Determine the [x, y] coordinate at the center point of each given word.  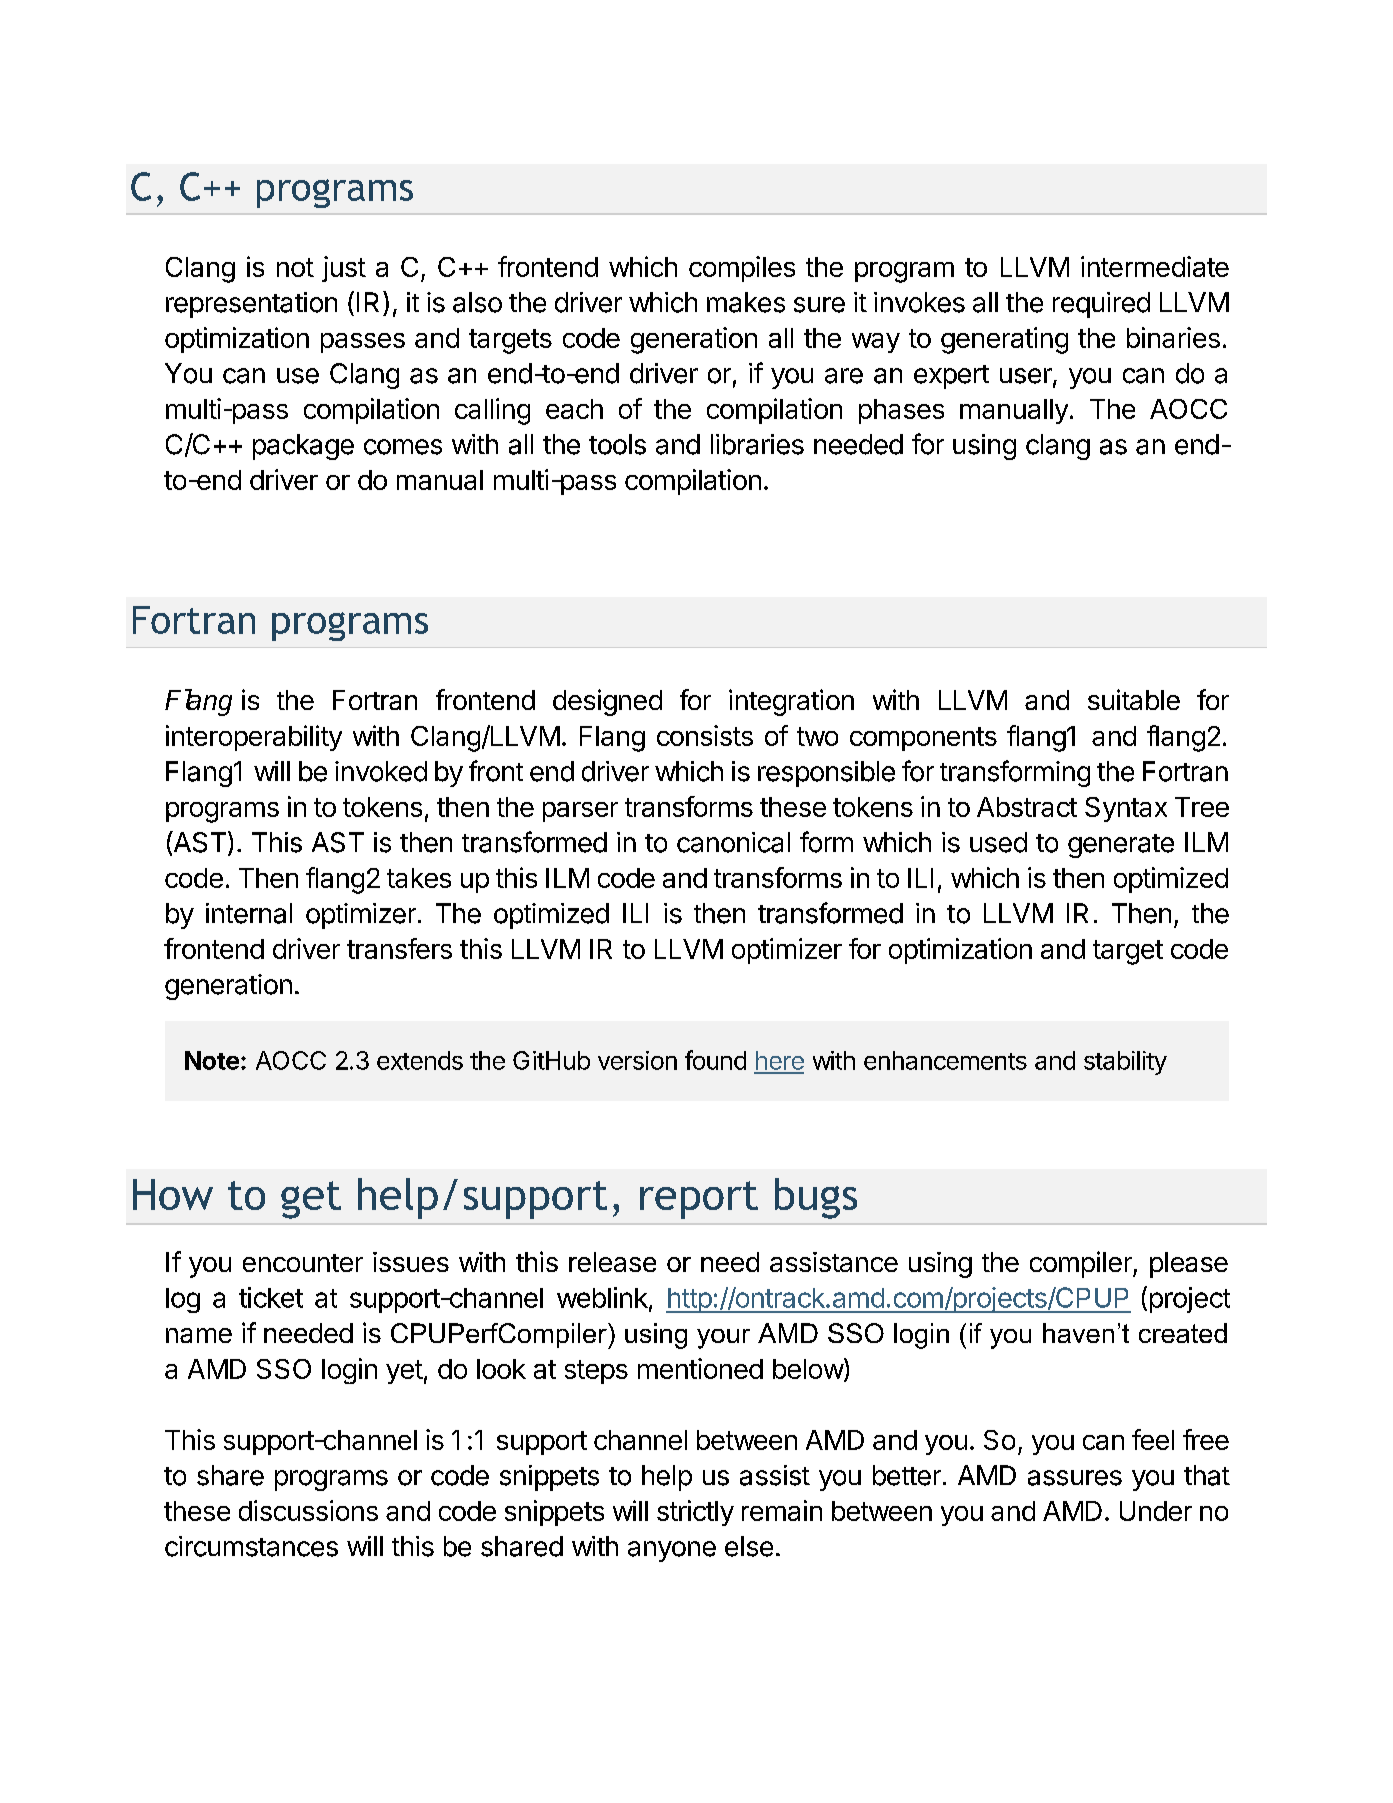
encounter [303, 1263]
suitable [1134, 699]
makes [746, 302]
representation [251, 305]
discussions [308, 1510]
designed [607, 702]
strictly [695, 1513]
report [699, 1200]
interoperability [254, 738]
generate [1121, 846]
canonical [733, 842]
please [1189, 1265]
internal [249, 913]
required [1101, 305]
